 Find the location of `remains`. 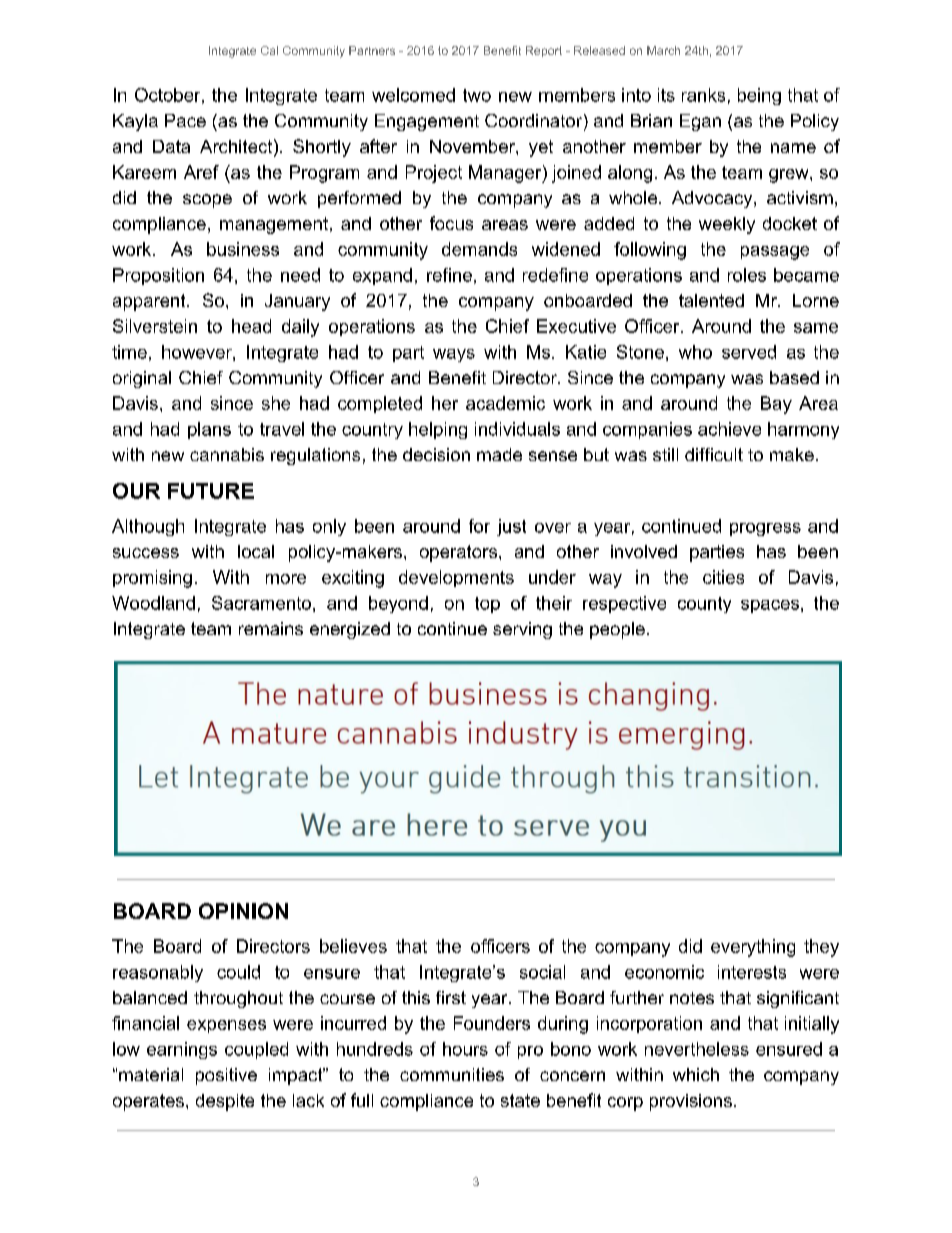

remains is located at coordinates (271, 628).
